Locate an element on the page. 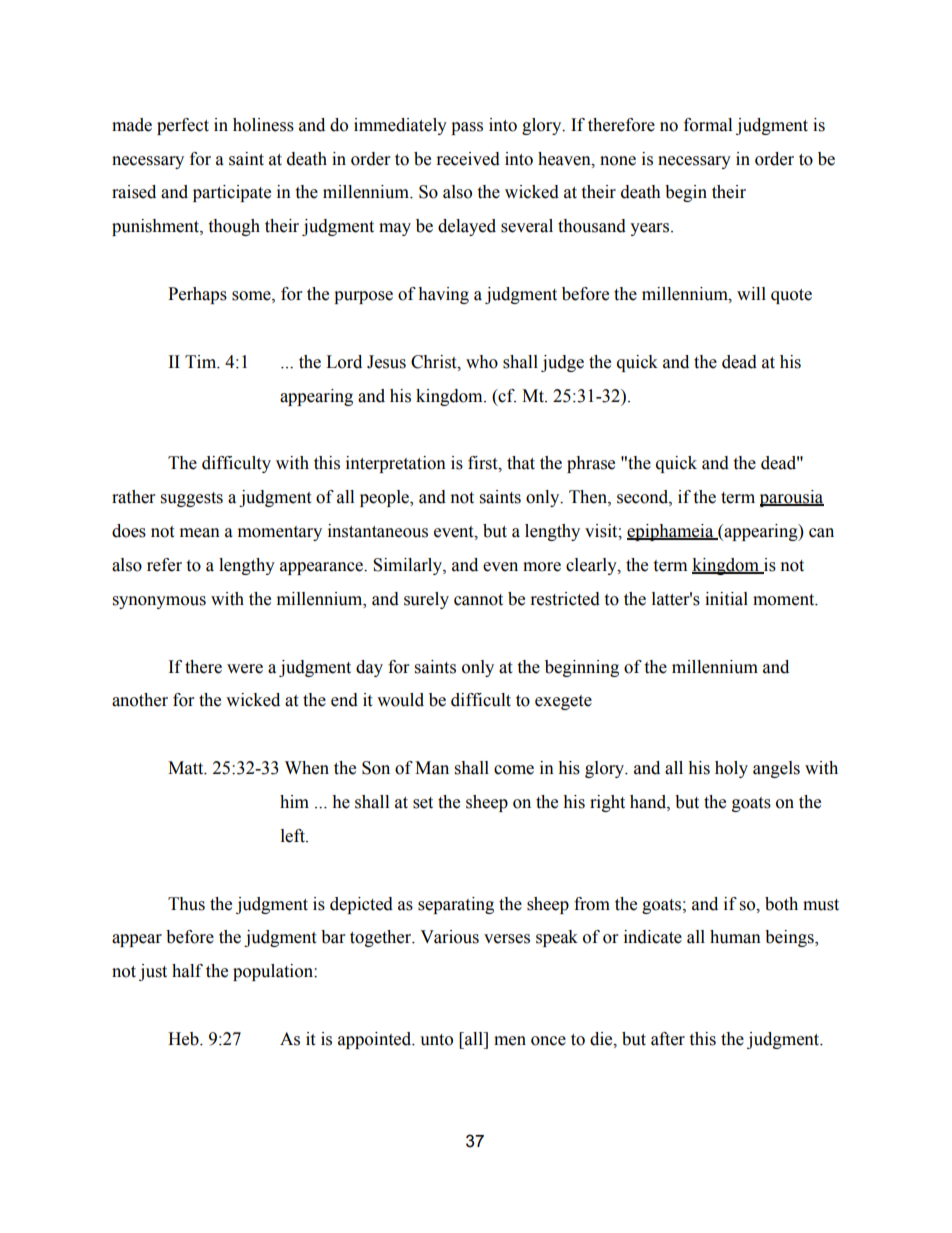 The height and width of the document is (1233, 952). Heb is located at coordinates (184, 1039).
